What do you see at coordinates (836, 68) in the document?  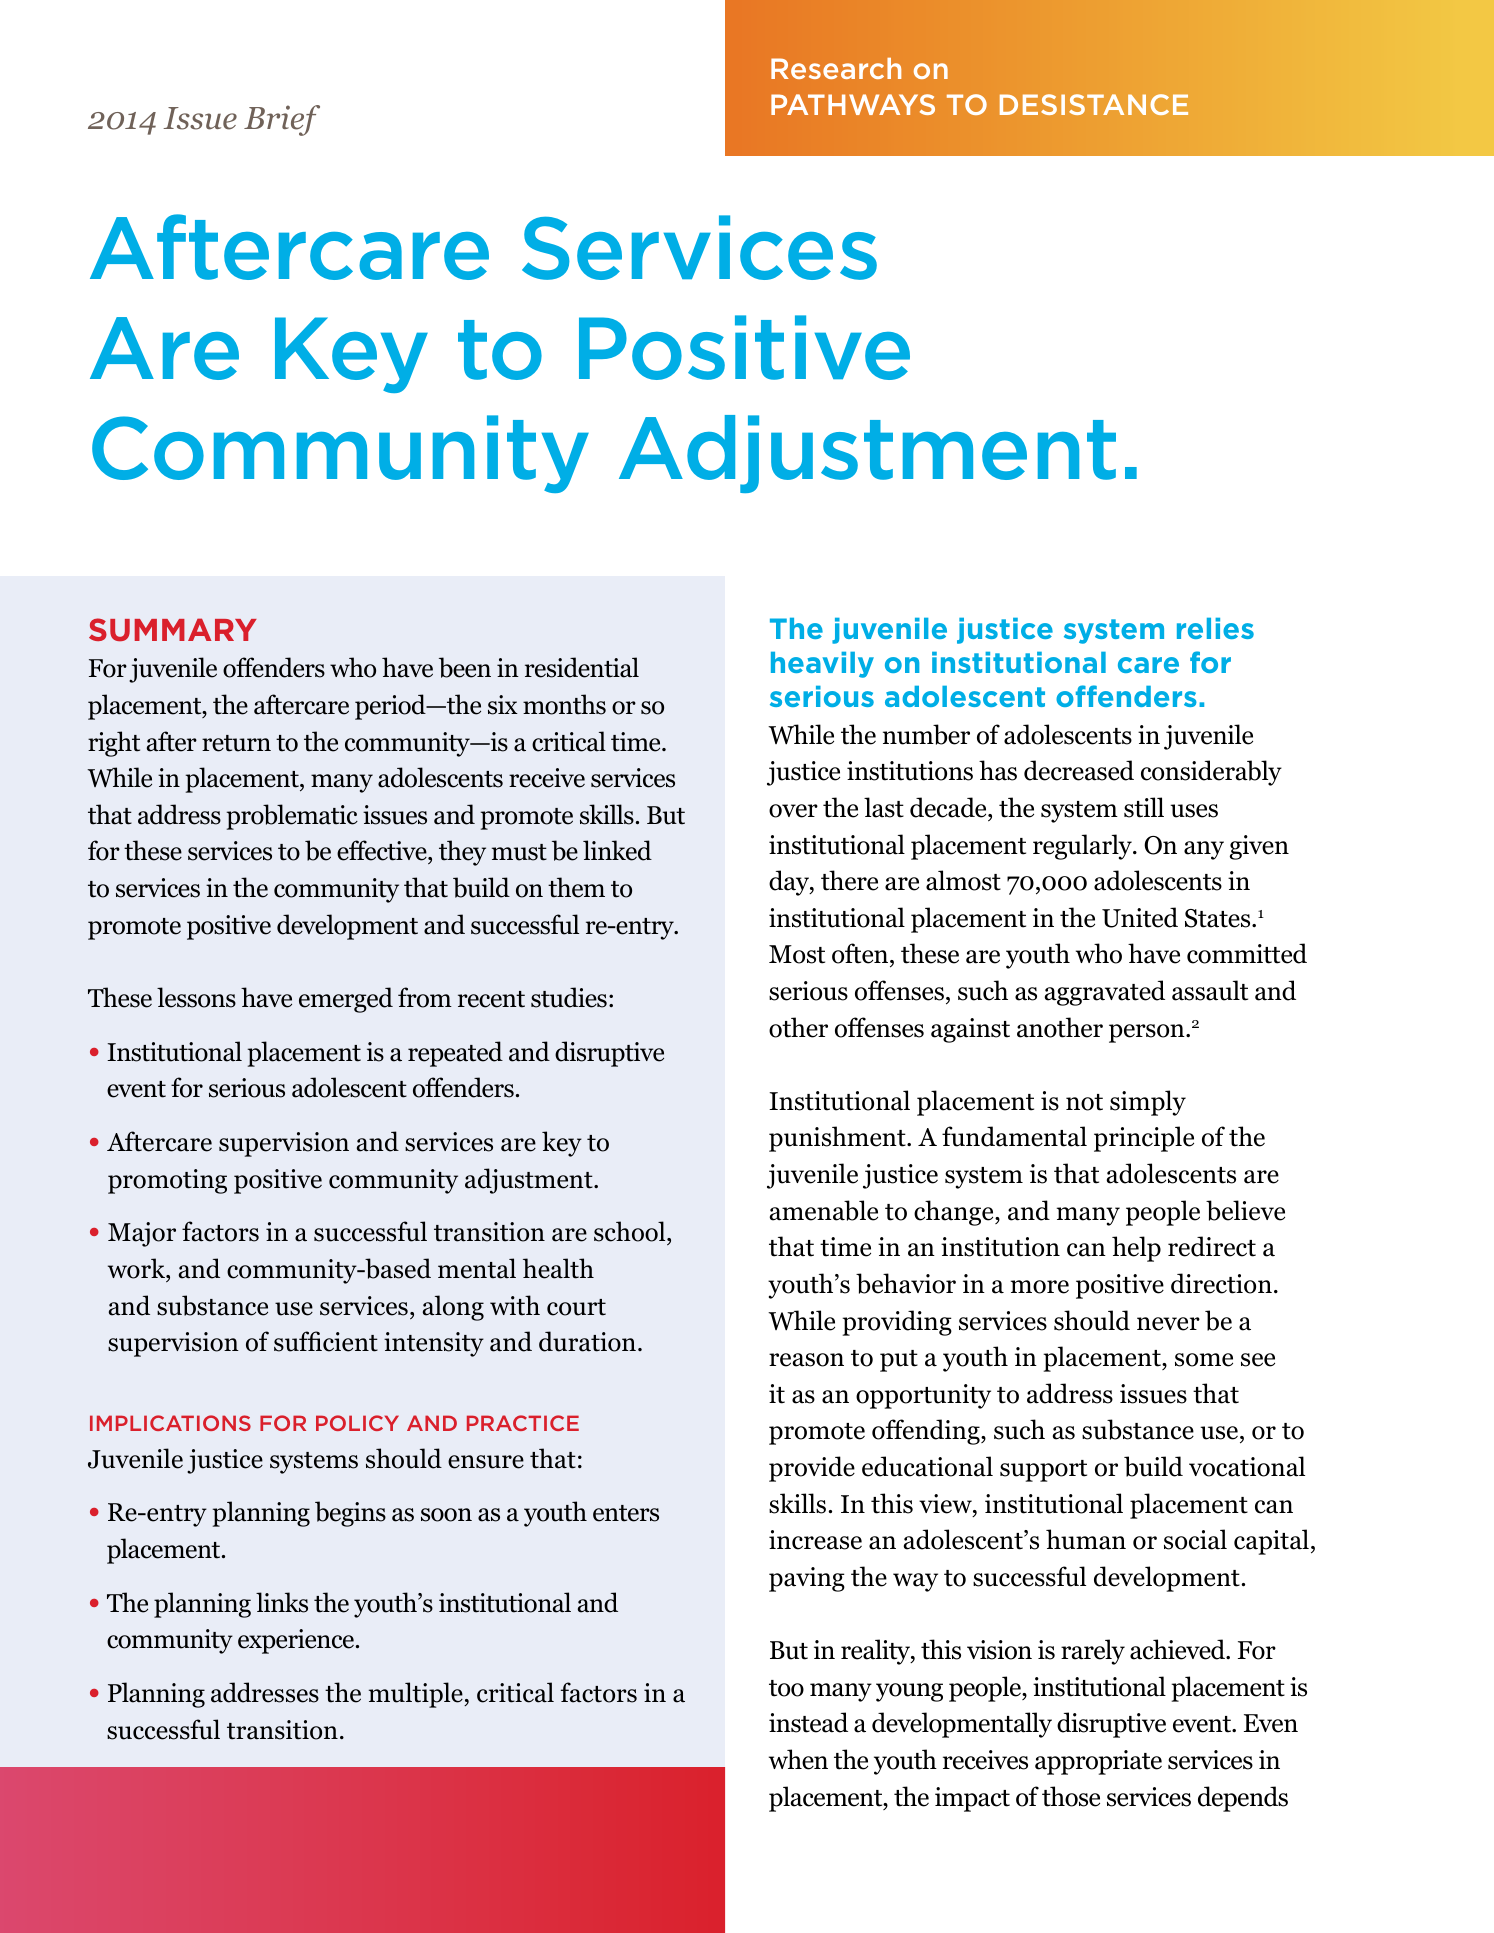 I see `Research` at bounding box center [836, 68].
